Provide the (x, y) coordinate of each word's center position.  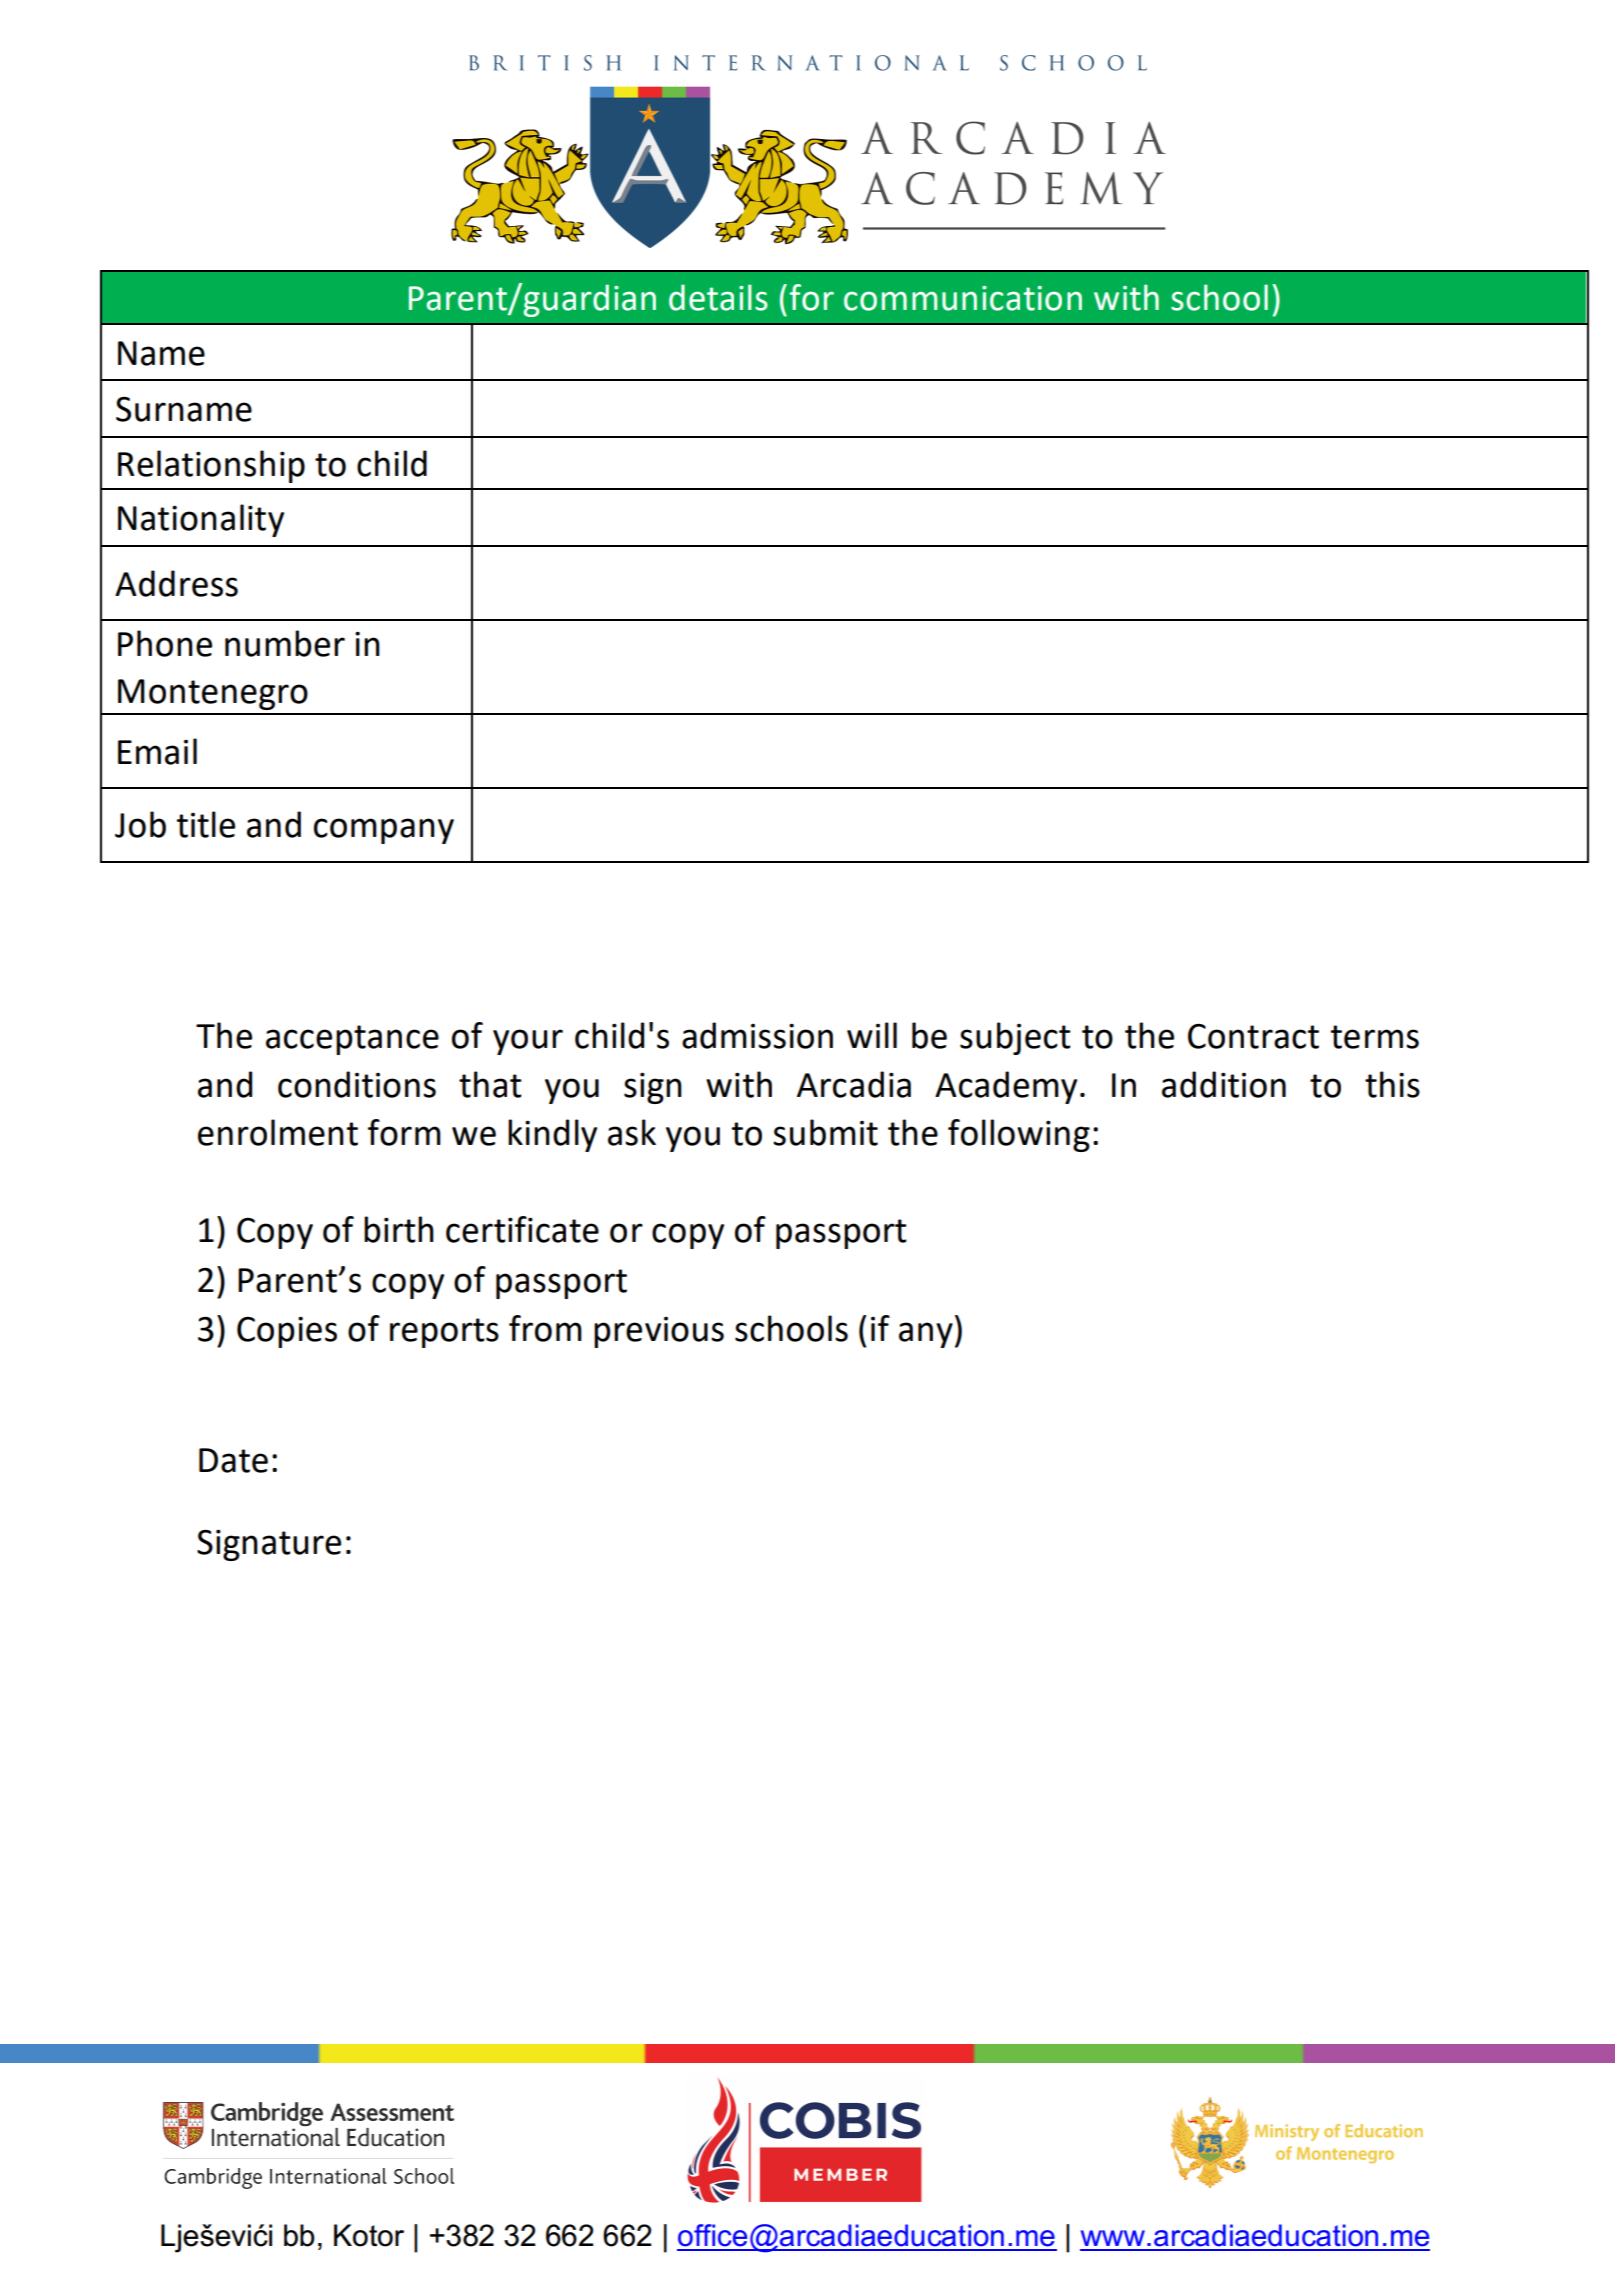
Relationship (211, 466)
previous (659, 1332)
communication (963, 298)
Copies (287, 1332)
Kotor (369, 2235)
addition (1224, 1084)
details (718, 297)
